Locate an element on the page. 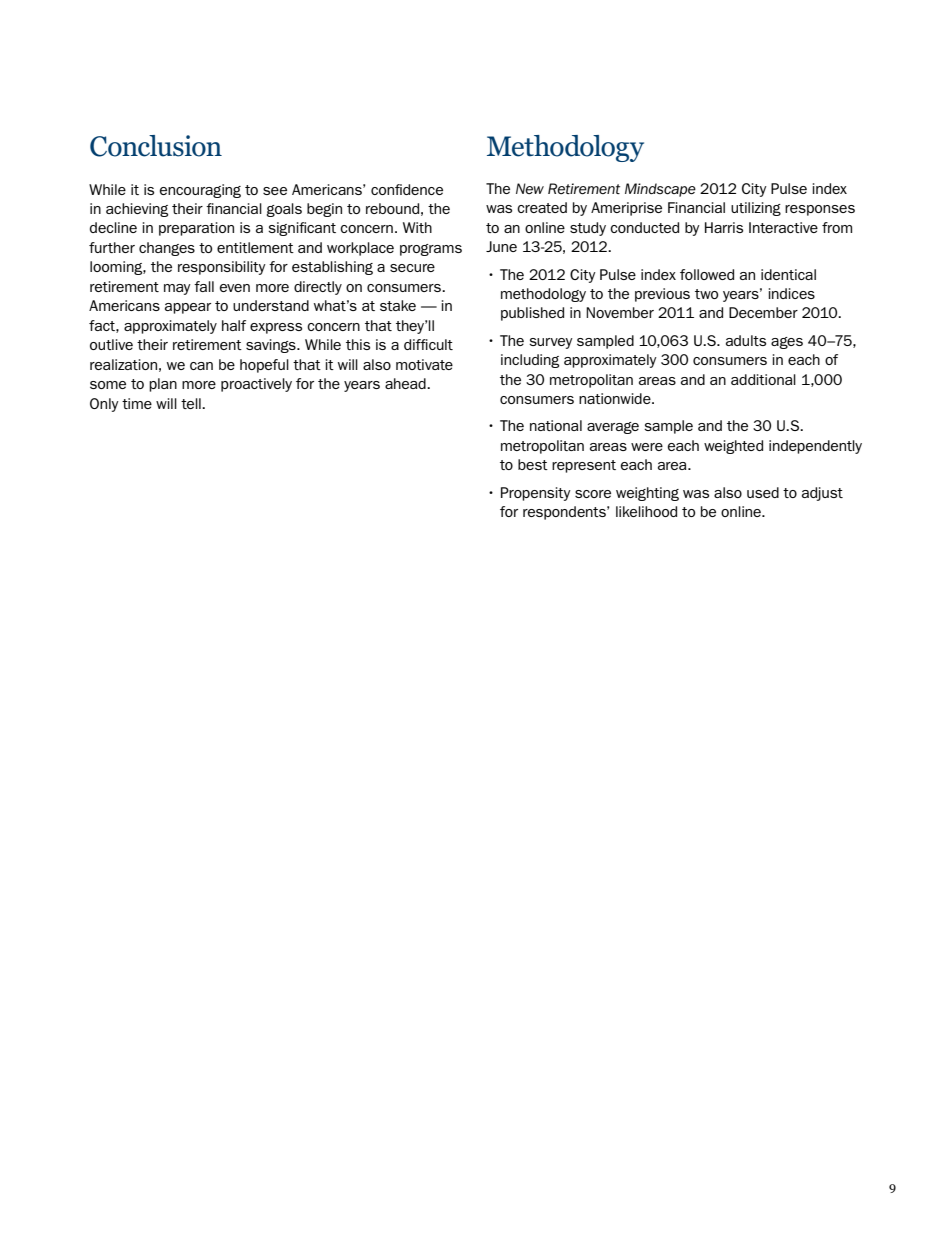 This image has width=952, height=1233. weighted is located at coordinates (733, 447).
